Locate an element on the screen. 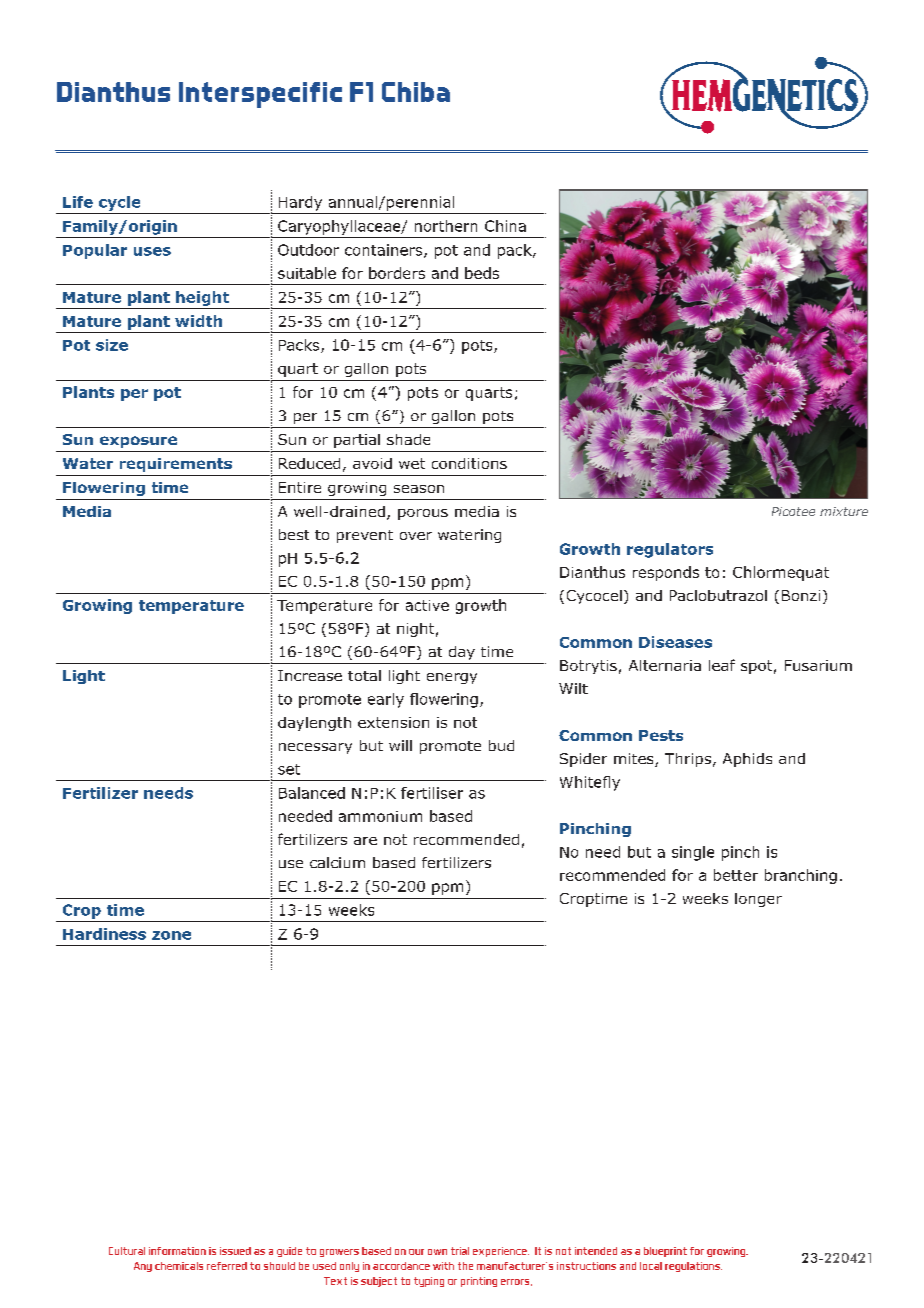 Image resolution: width=924 pixels, height=1308 pixels. China is located at coordinates (505, 226).
